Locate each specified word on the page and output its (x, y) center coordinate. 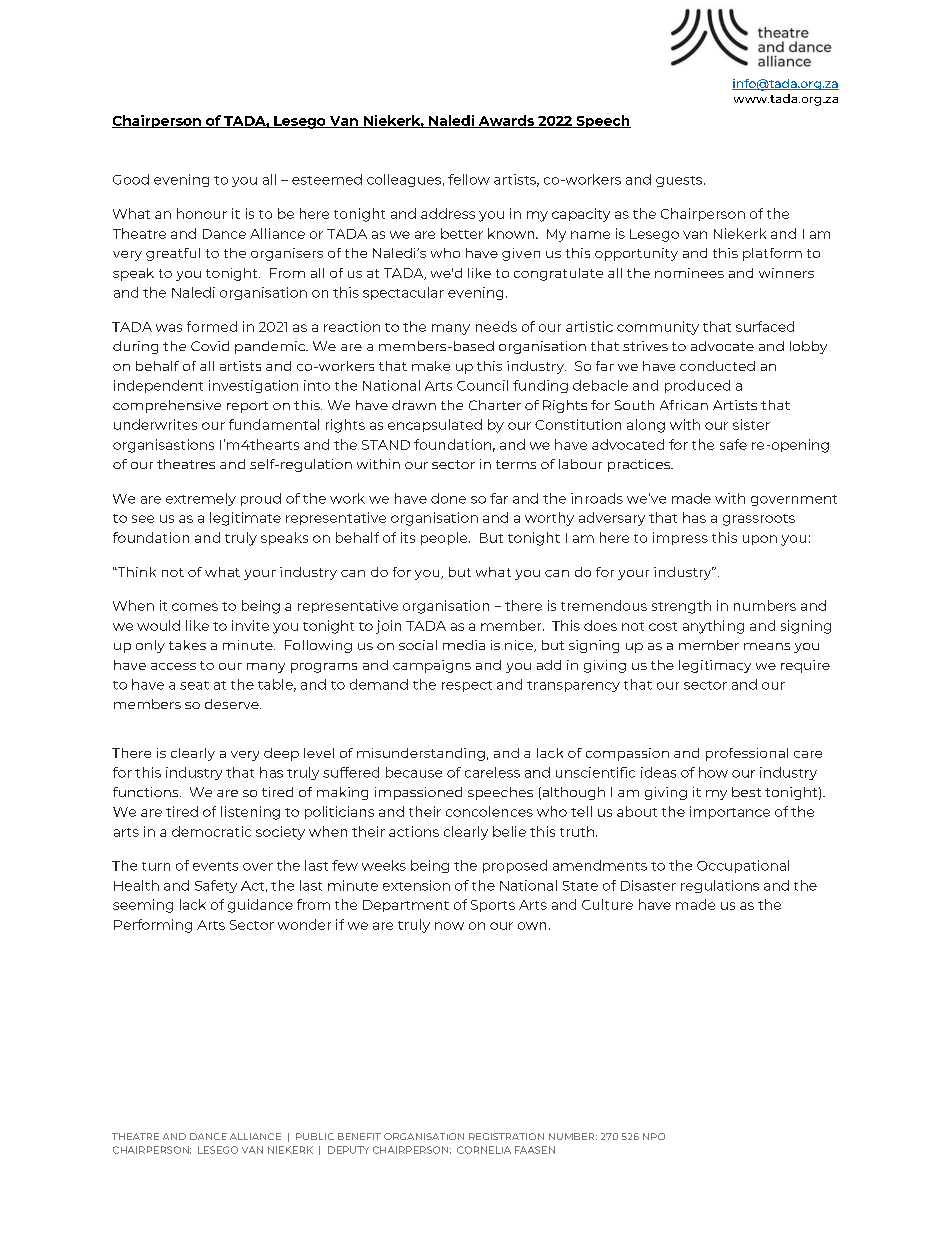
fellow (469, 179)
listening (250, 813)
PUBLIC (315, 1136)
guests (680, 181)
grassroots (759, 520)
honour (202, 213)
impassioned (418, 793)
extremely (201, 499)
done (448, 498)
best (746, 792)
